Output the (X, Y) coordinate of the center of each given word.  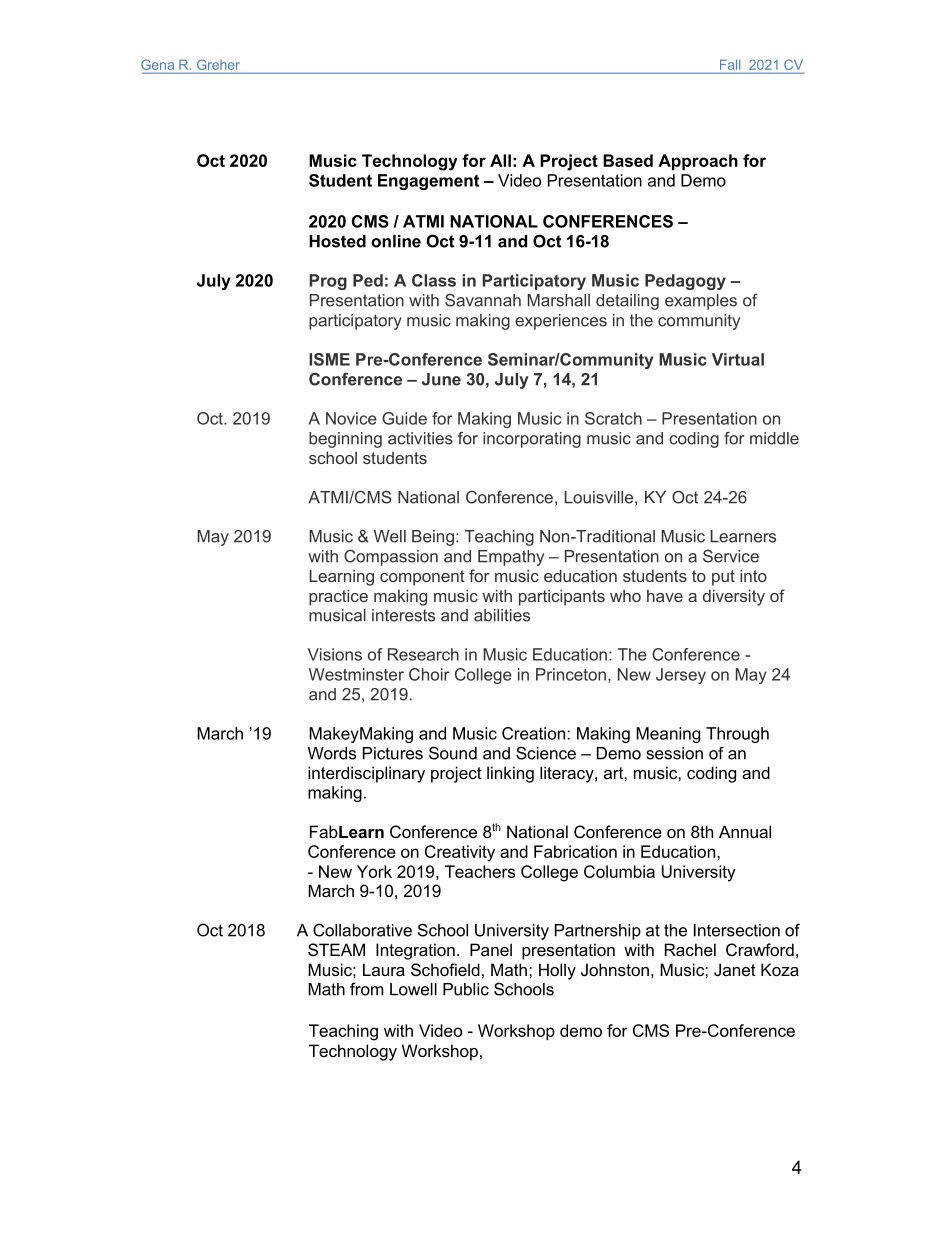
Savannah (483, 300)
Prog (328, 282)
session (675, 753)
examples (701, 302)
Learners (743, 536)
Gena (157, 64)
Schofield (445, 969)
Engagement (428, 182)
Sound (453, 753)
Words (332, 753)
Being (433, 538)
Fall (730, 65)
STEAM (336, 949)
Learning (341, 577)
